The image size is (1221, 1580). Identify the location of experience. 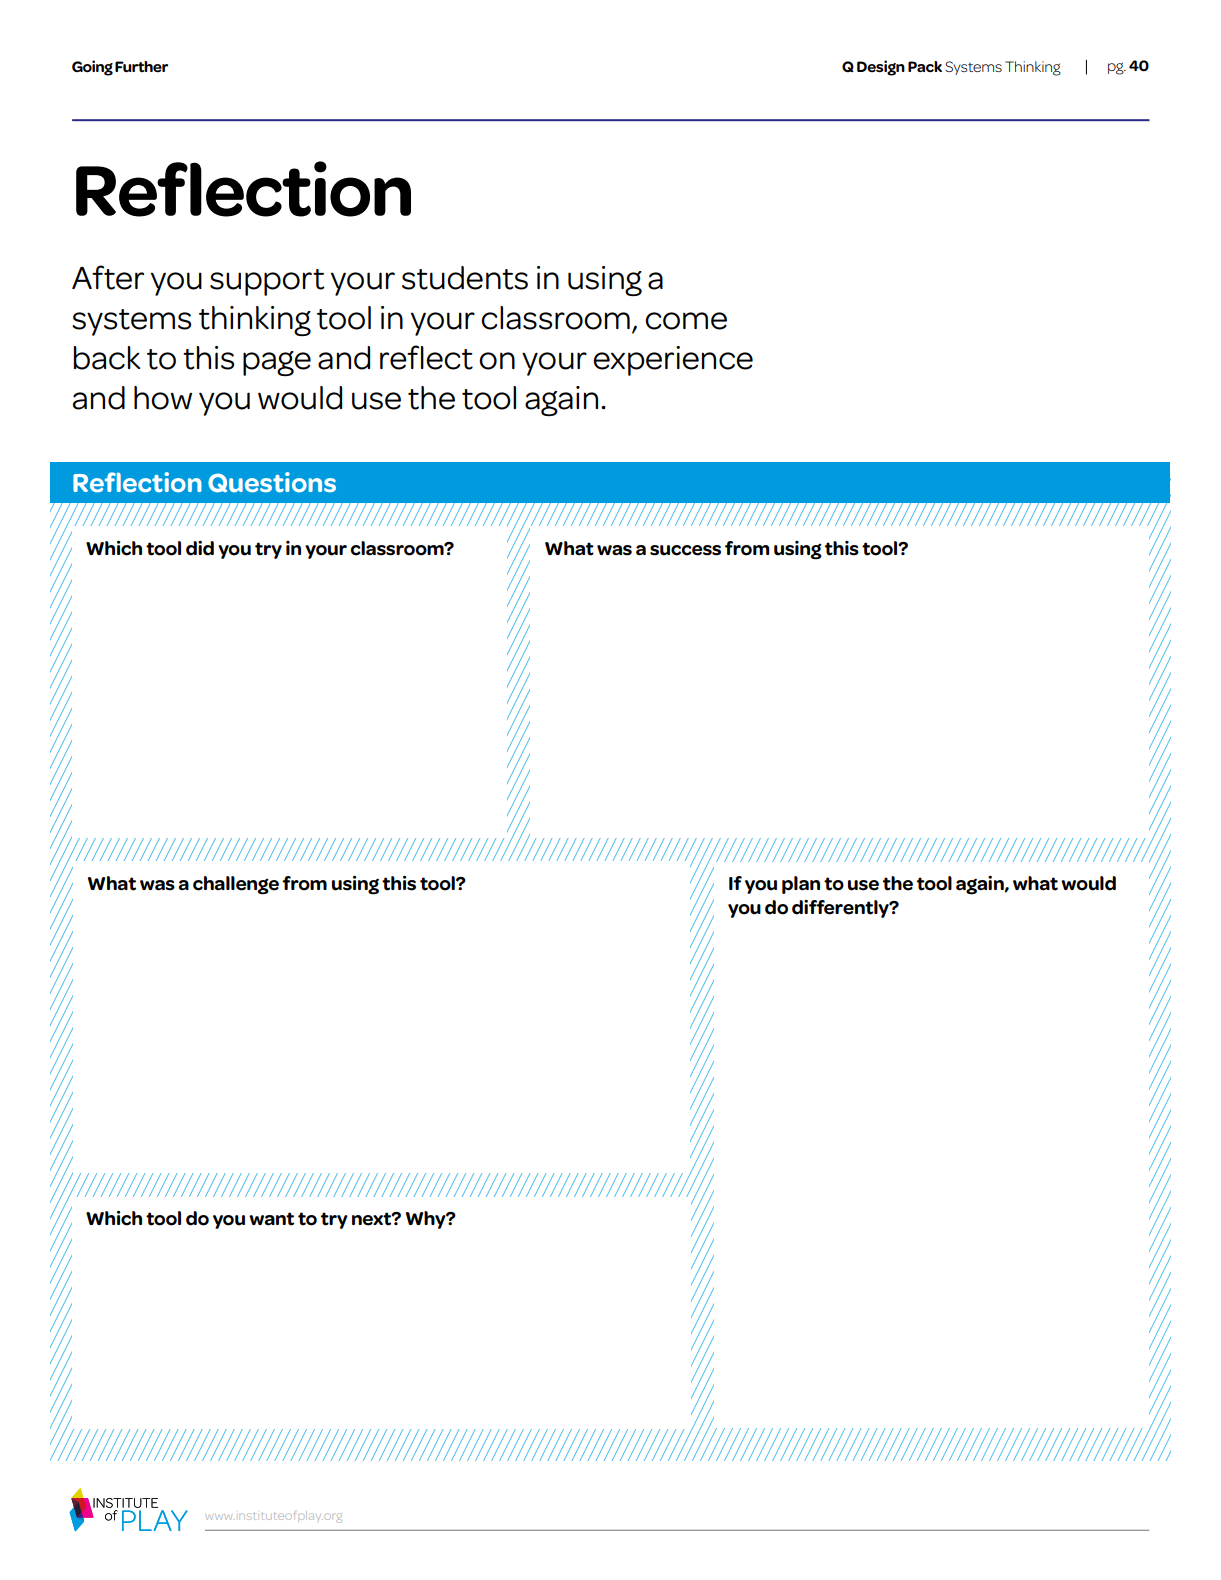
(673, 361).
